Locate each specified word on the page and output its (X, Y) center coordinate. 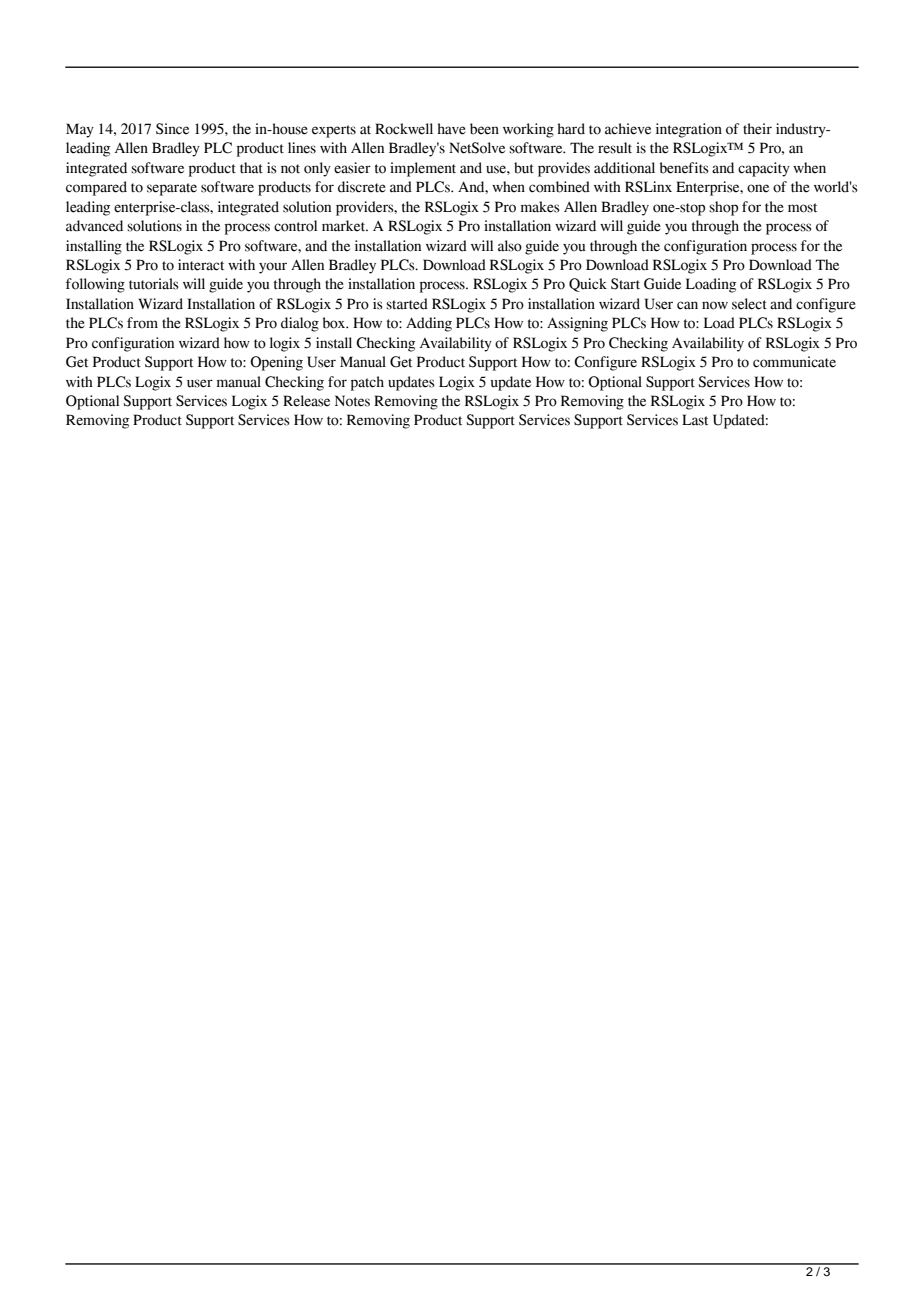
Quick (588, 285)
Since (172, 129)
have (451, 129)
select (749, 304)
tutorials (154, 284)
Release (306, 401)
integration (689, 130)
